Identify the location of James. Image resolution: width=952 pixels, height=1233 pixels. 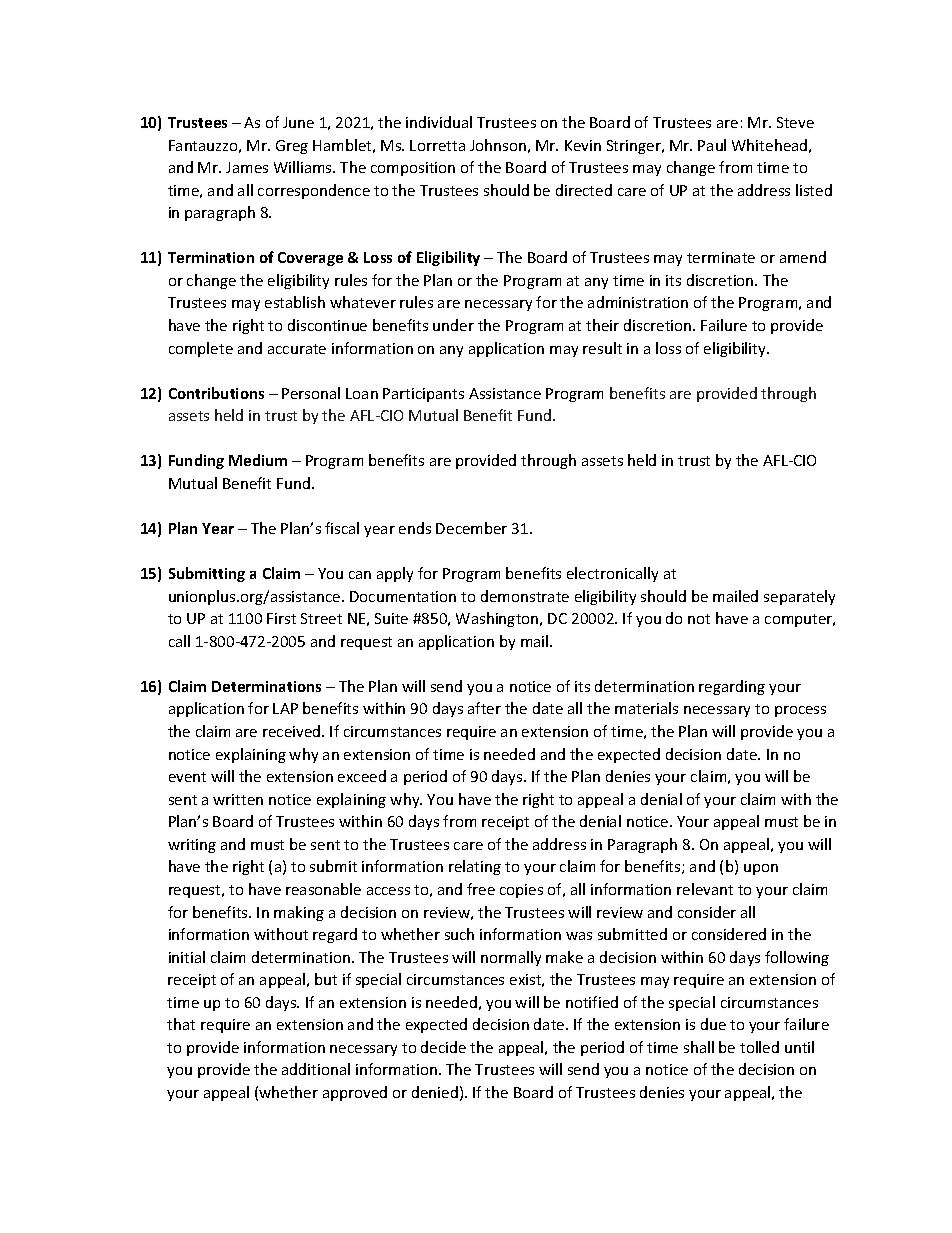
(247, 167).
